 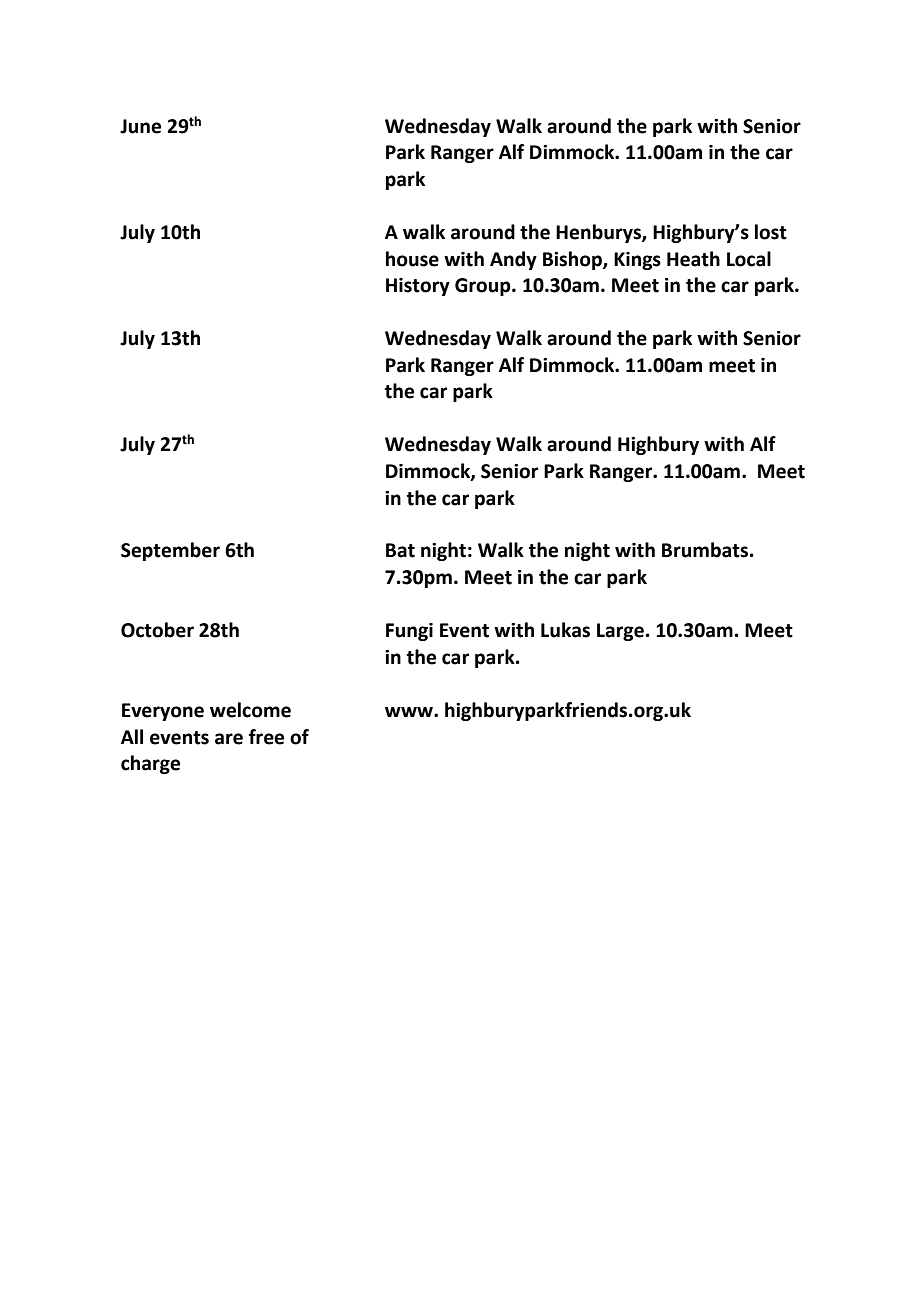 What do you see at coordinates (266, 737) in the screenshot?
I see `free` at bounding box center [266, 737].
